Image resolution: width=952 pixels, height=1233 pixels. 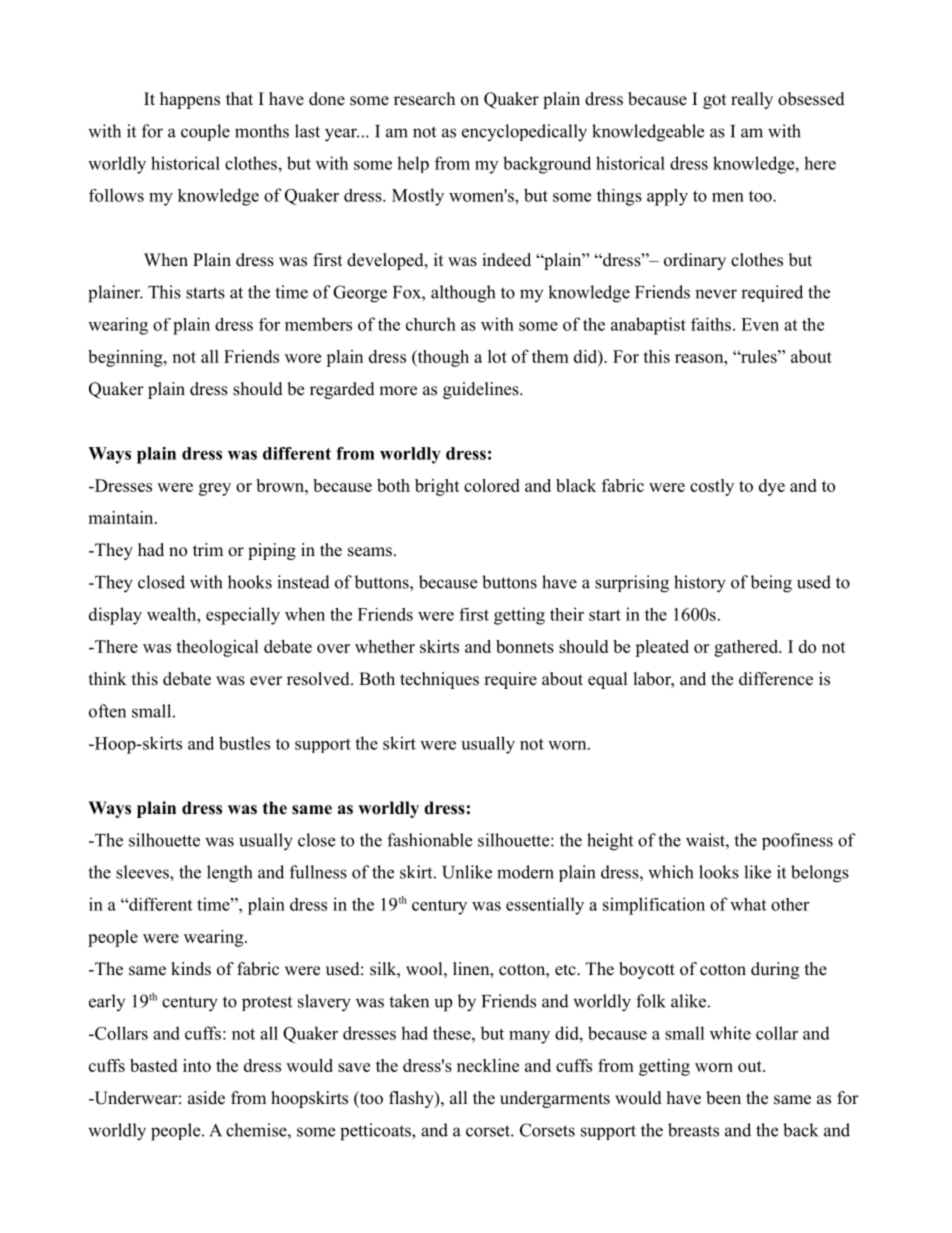 What do you see at coordinates (712, 487) in the screenshot?
I see `costly` at bounding box center [712, 487].
